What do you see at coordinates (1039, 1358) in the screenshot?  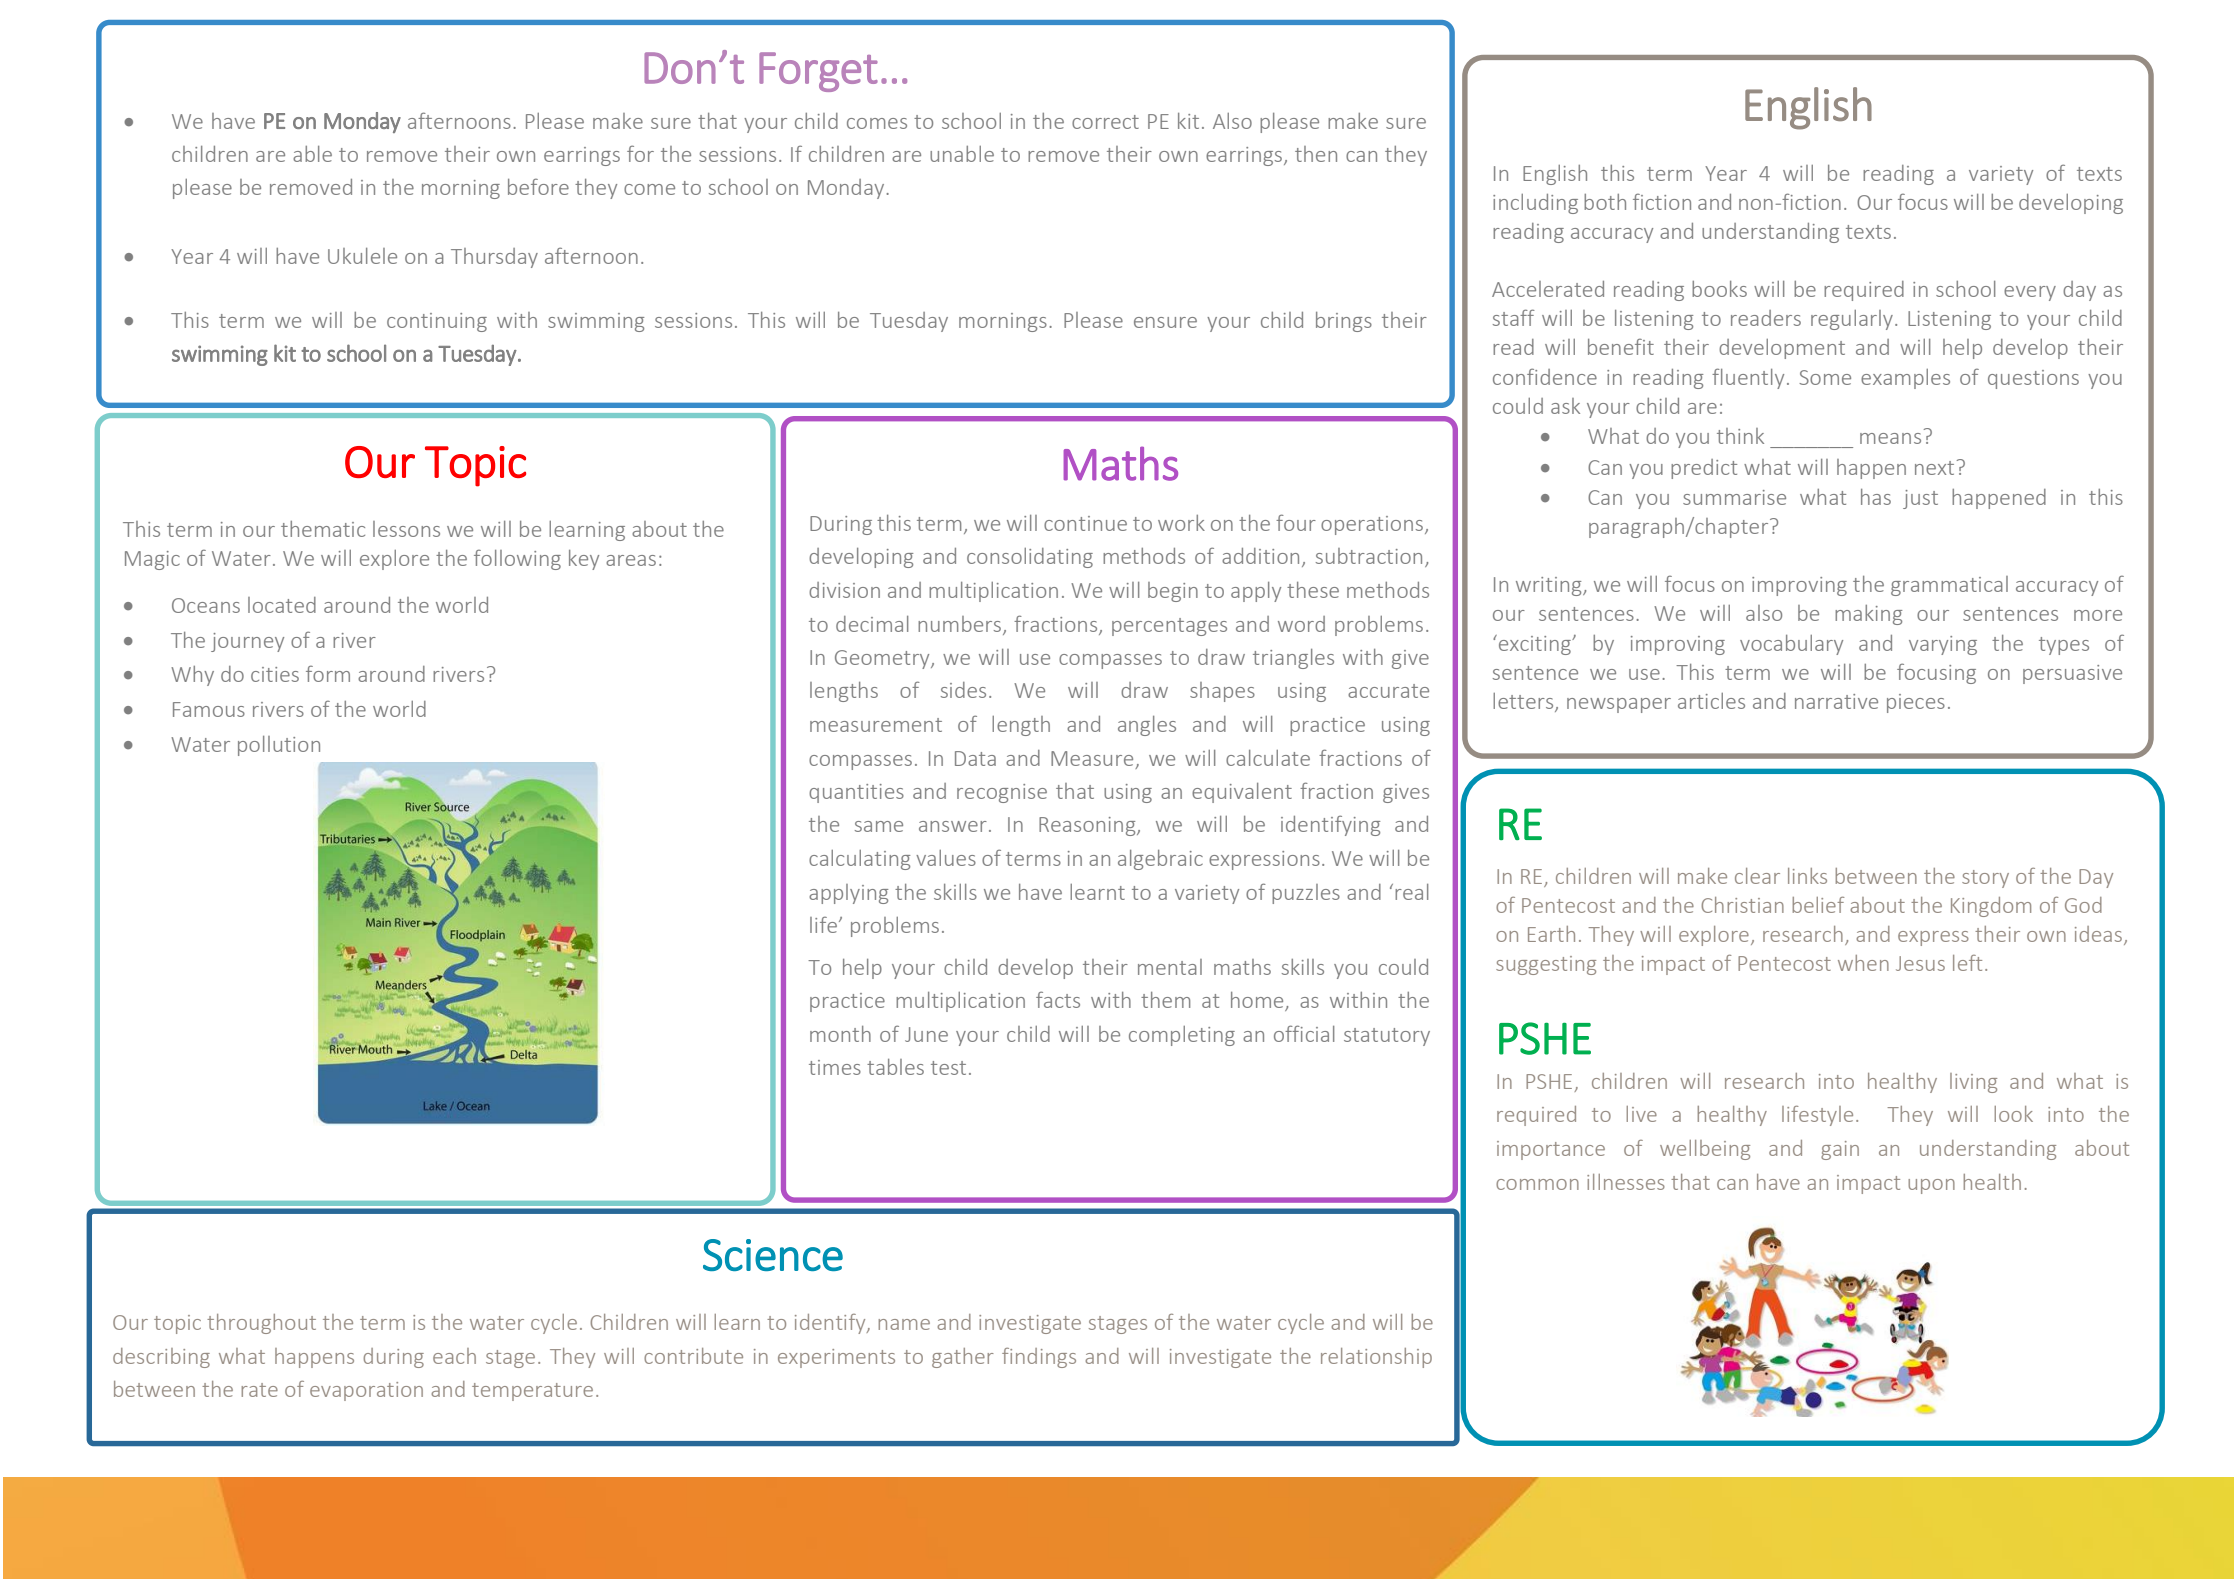 I see `findings` at bounding box center [1039, 1358].
